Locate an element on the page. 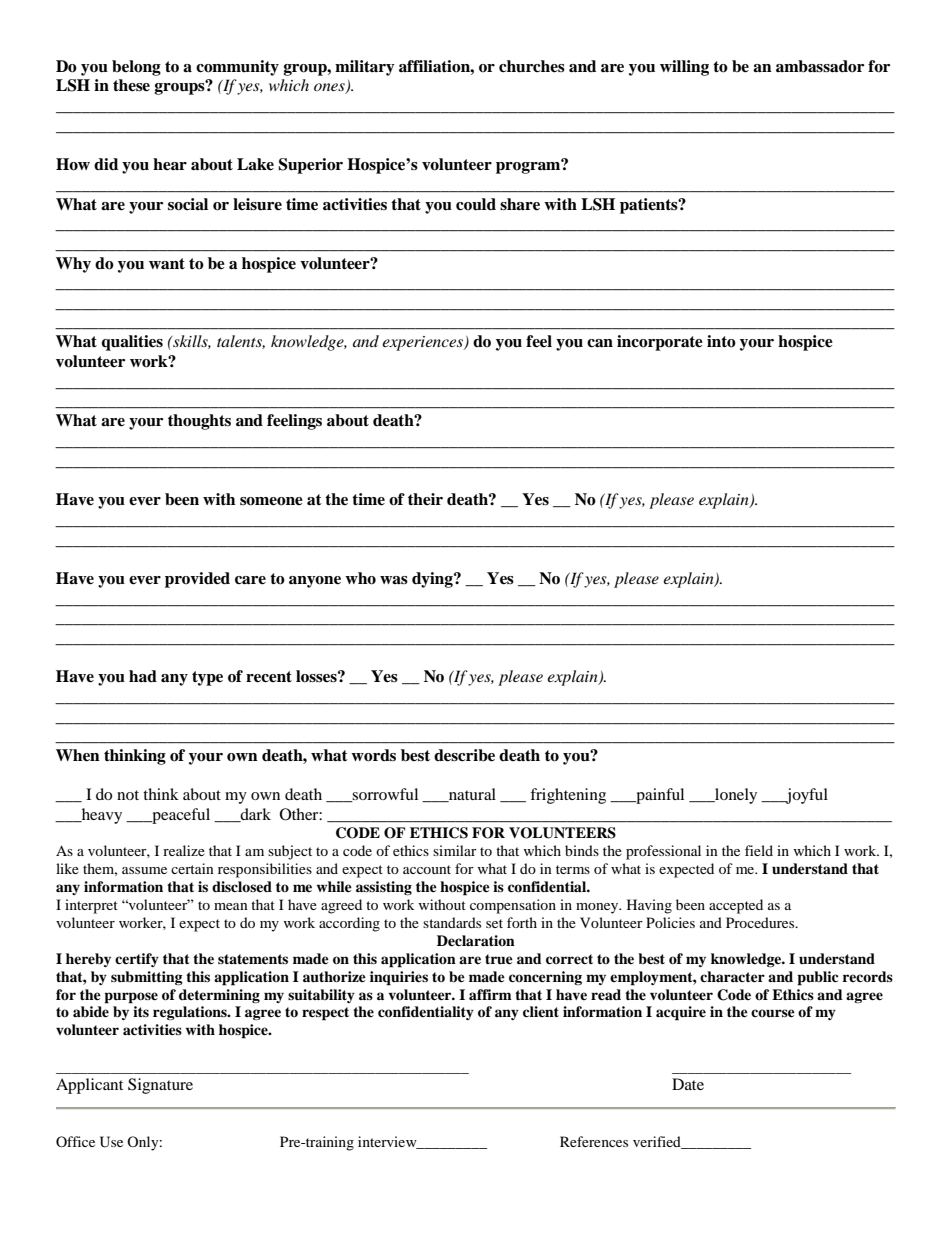 This page has width=952, height=1233. dying is located at coordinates (433, 580).
